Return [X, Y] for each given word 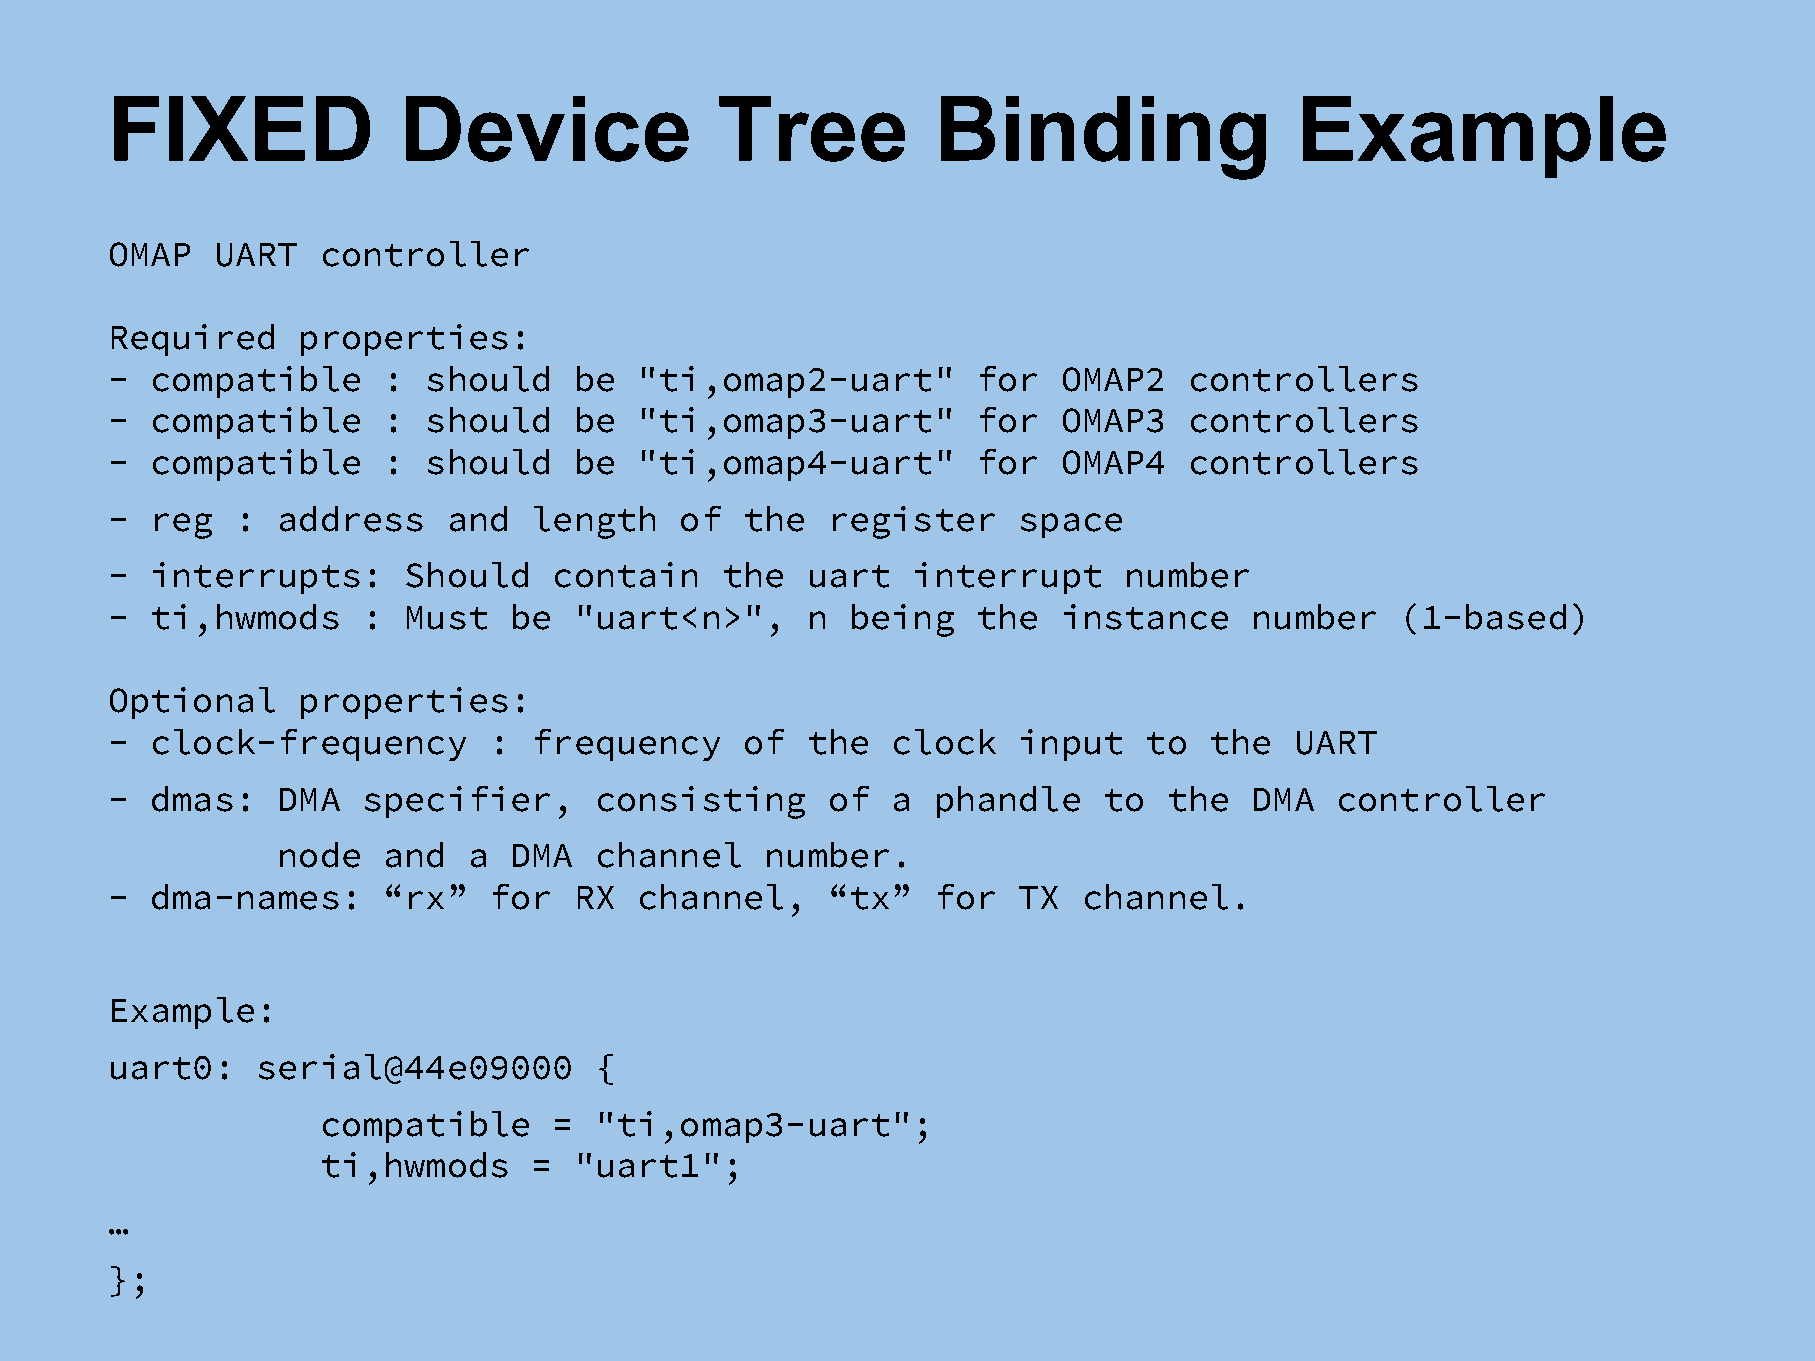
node [320, 855]
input [1071, 745]
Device [547, 129]
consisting [701, 802]
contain [626, 575]
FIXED [242, 128]
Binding [1103, 138]
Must [447, 618]
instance [1146, 617]
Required [193, 340]
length [594, 522]
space [1071, 525]
